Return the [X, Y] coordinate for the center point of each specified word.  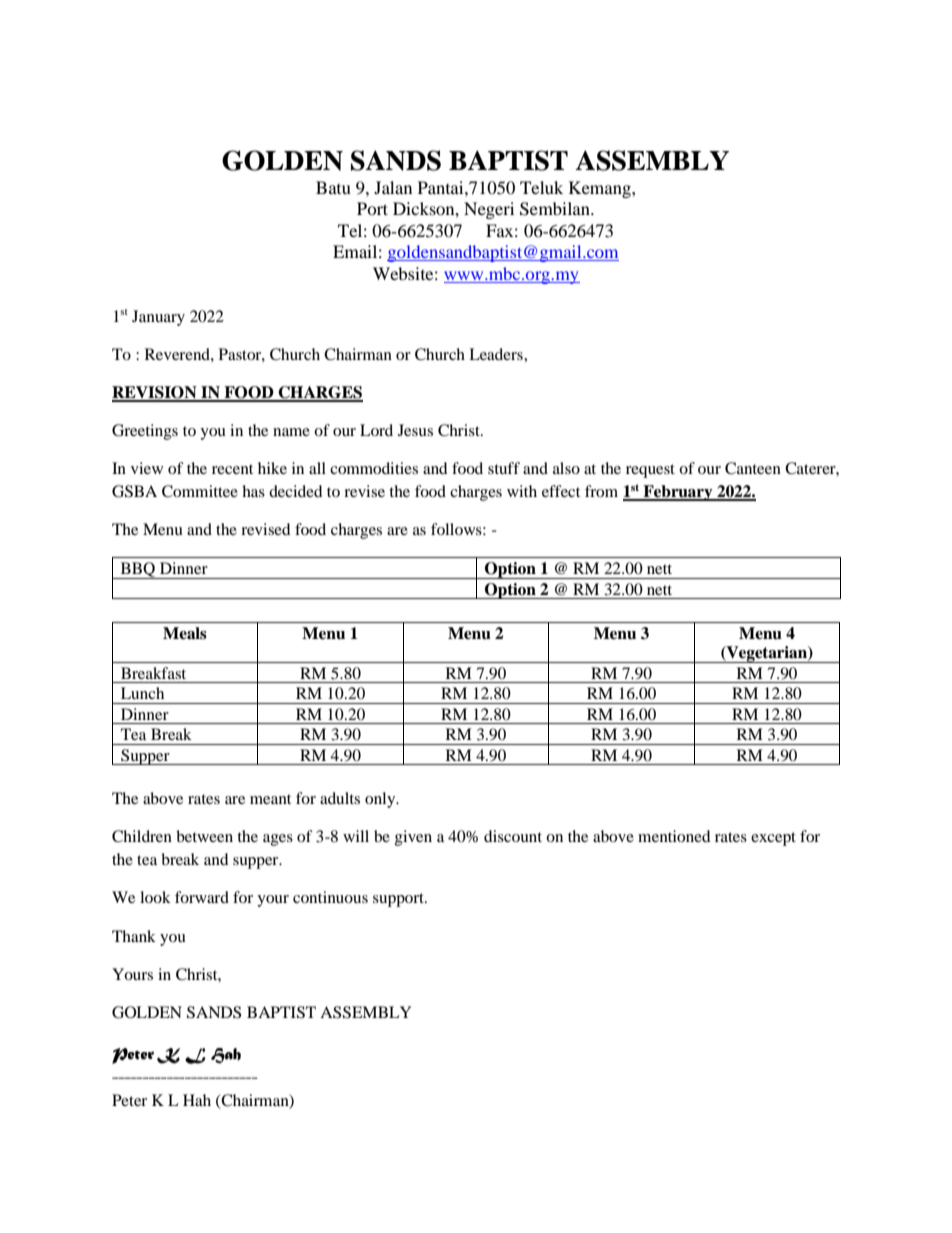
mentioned [674, 836]
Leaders [497, 354]
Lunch [142, 693]
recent [232, 469]
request [650, 471]
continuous [330, 897]
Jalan [393, 187]
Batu [333, 187]
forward [202, 897]
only [381, 800]
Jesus [415, 430]
